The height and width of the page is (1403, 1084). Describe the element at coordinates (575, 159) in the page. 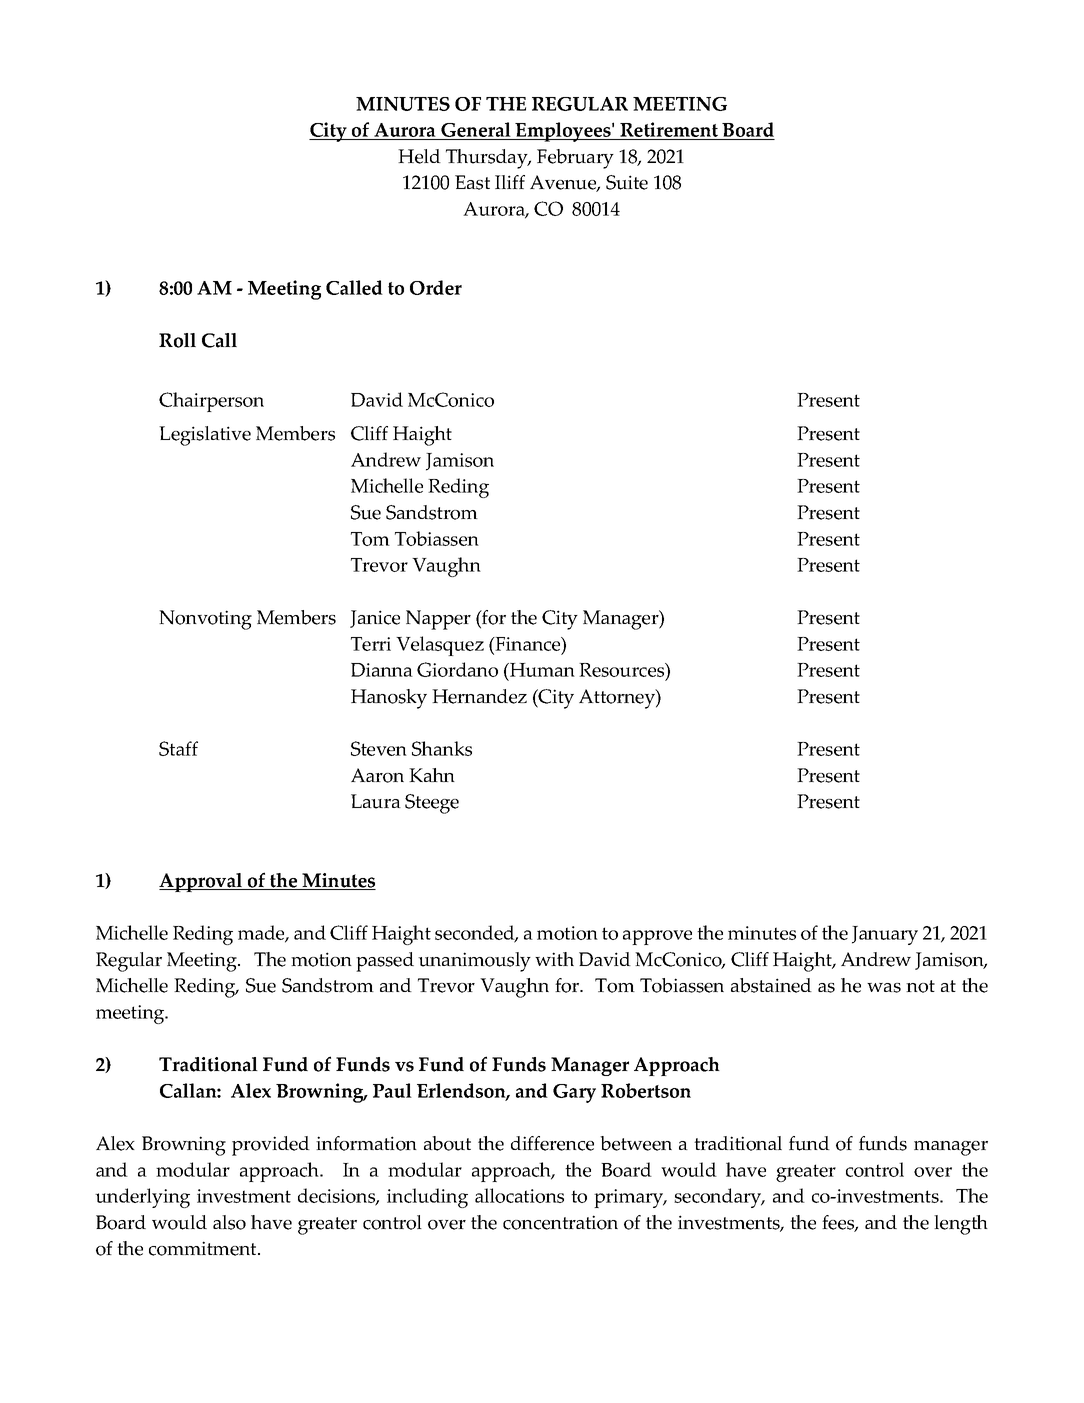

I see `February` at that location.
